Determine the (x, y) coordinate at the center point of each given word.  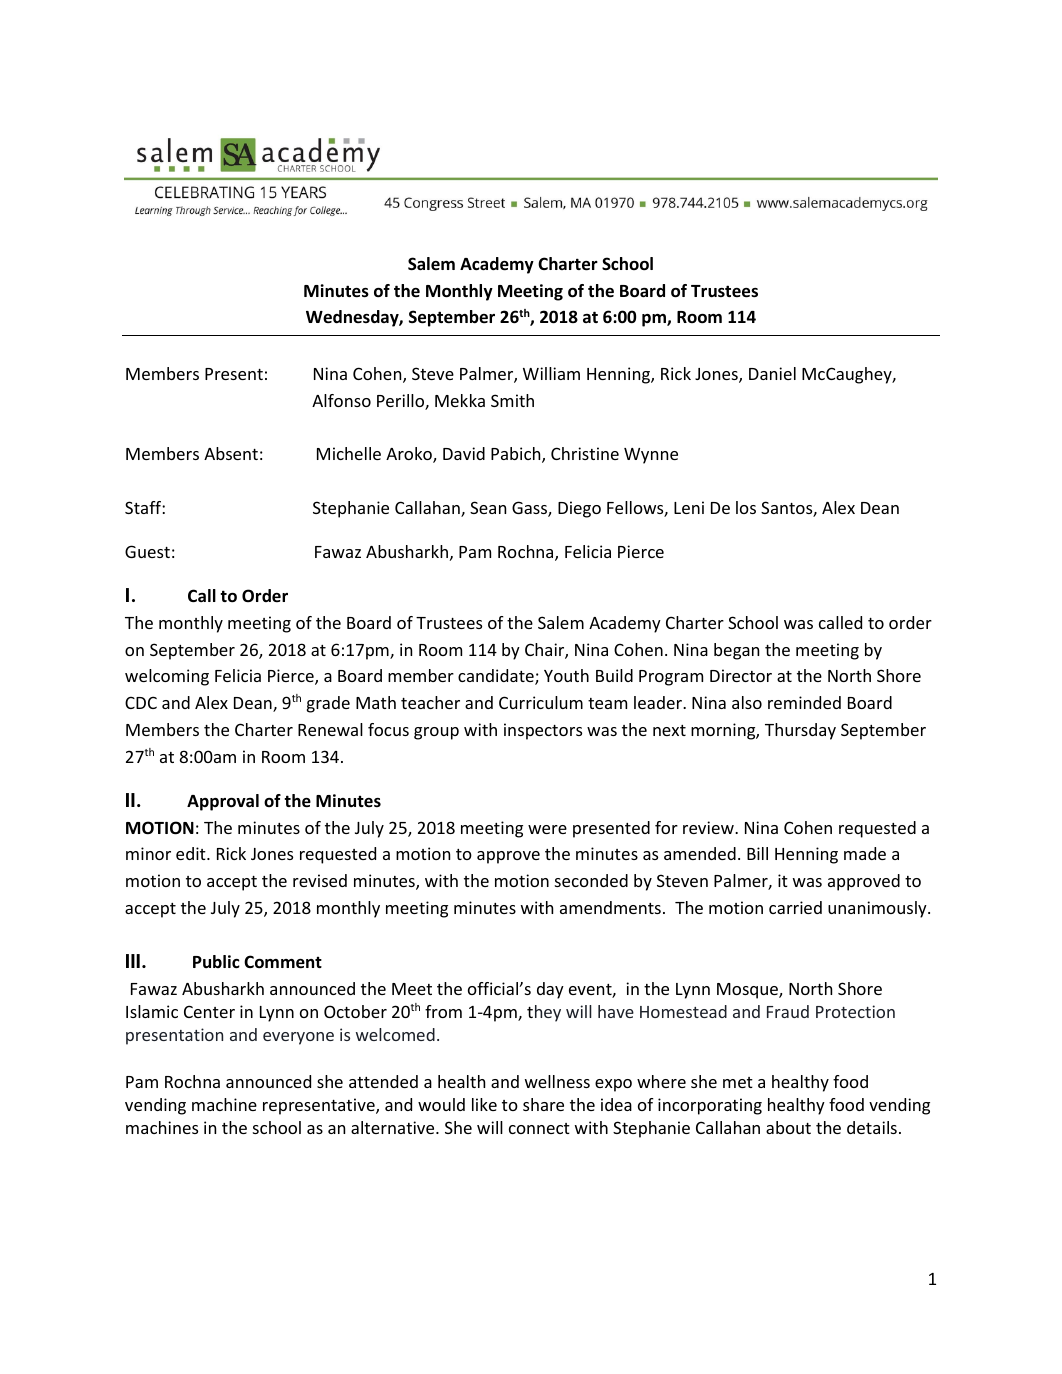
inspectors (543, 731)
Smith (512, 400)
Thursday (800, 731)
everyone (298, 1038)
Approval (223, 802)
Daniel (772, 373)
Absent (231, 453)
